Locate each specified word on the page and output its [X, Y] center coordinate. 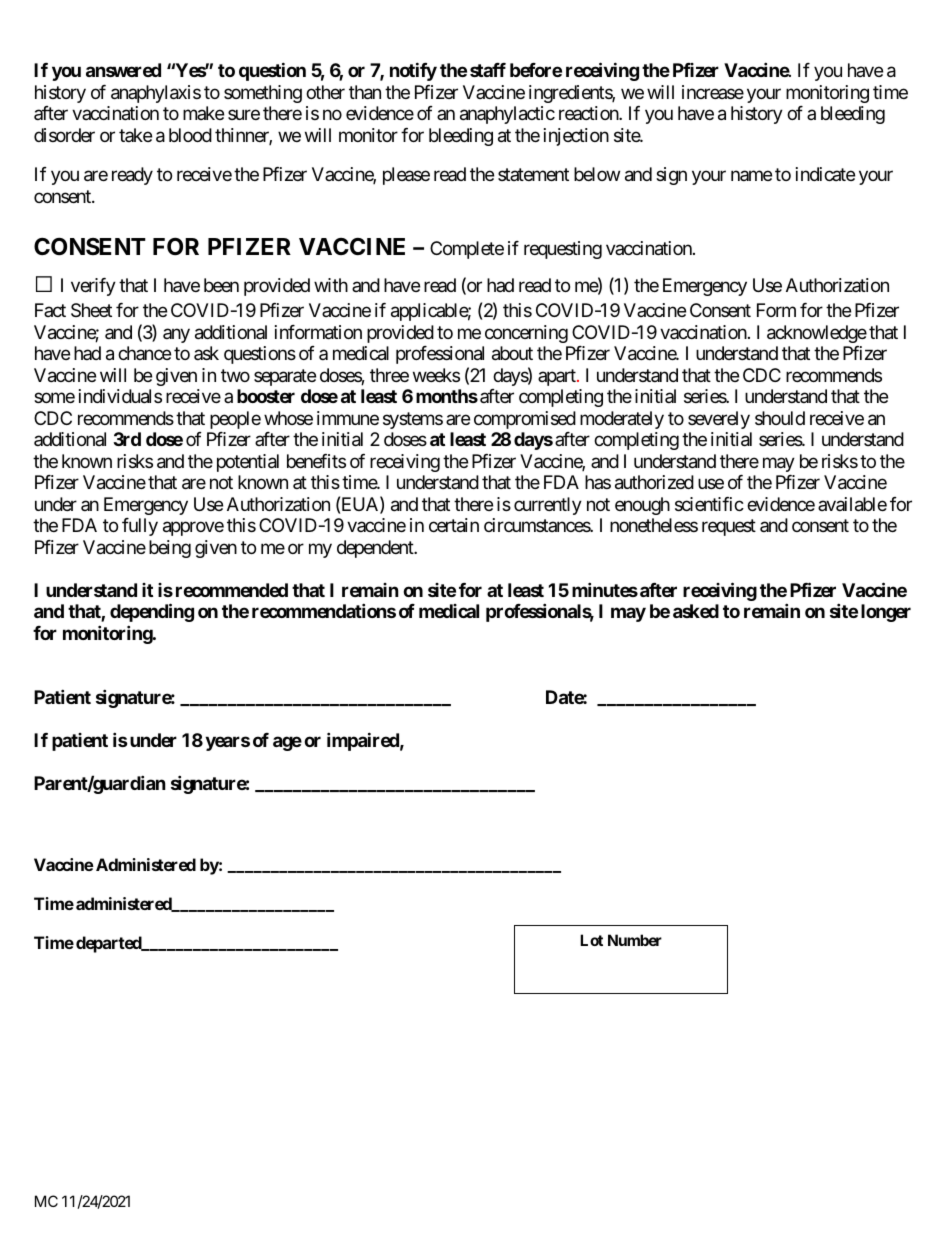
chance [144, 353]
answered [123, 70]
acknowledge [817, 334]
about [512, 353]
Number [635, 940]
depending [152, 612]
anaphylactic [507, 115]
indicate [825, 174]
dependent [376, 549]
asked [696, 611]
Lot [591, 940]
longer [886, 613]
